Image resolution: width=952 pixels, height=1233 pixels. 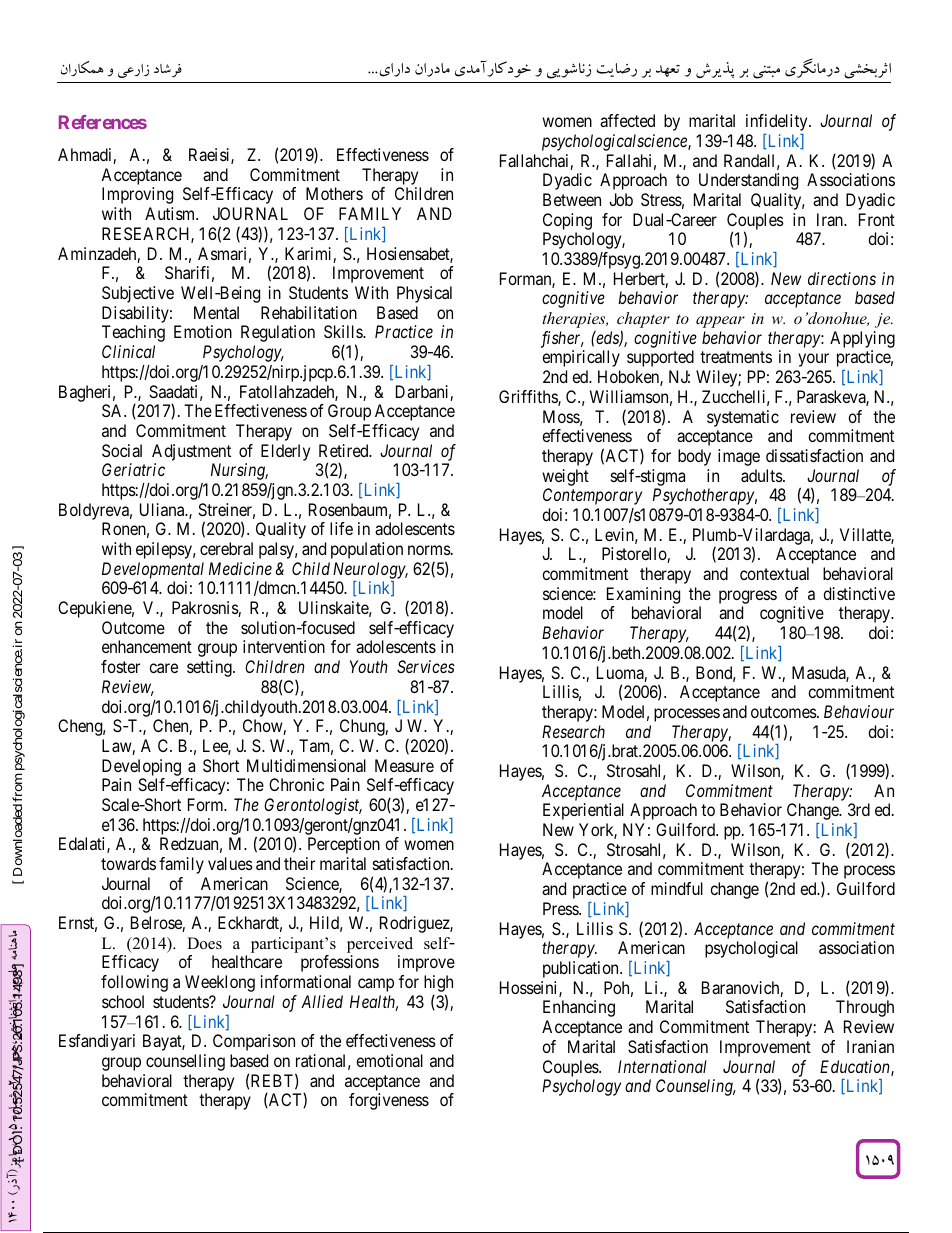 What do you see at coordinates (389, 1101) in the screenshot?
I see `forgiveness` at bounding box center [389, 1101].
